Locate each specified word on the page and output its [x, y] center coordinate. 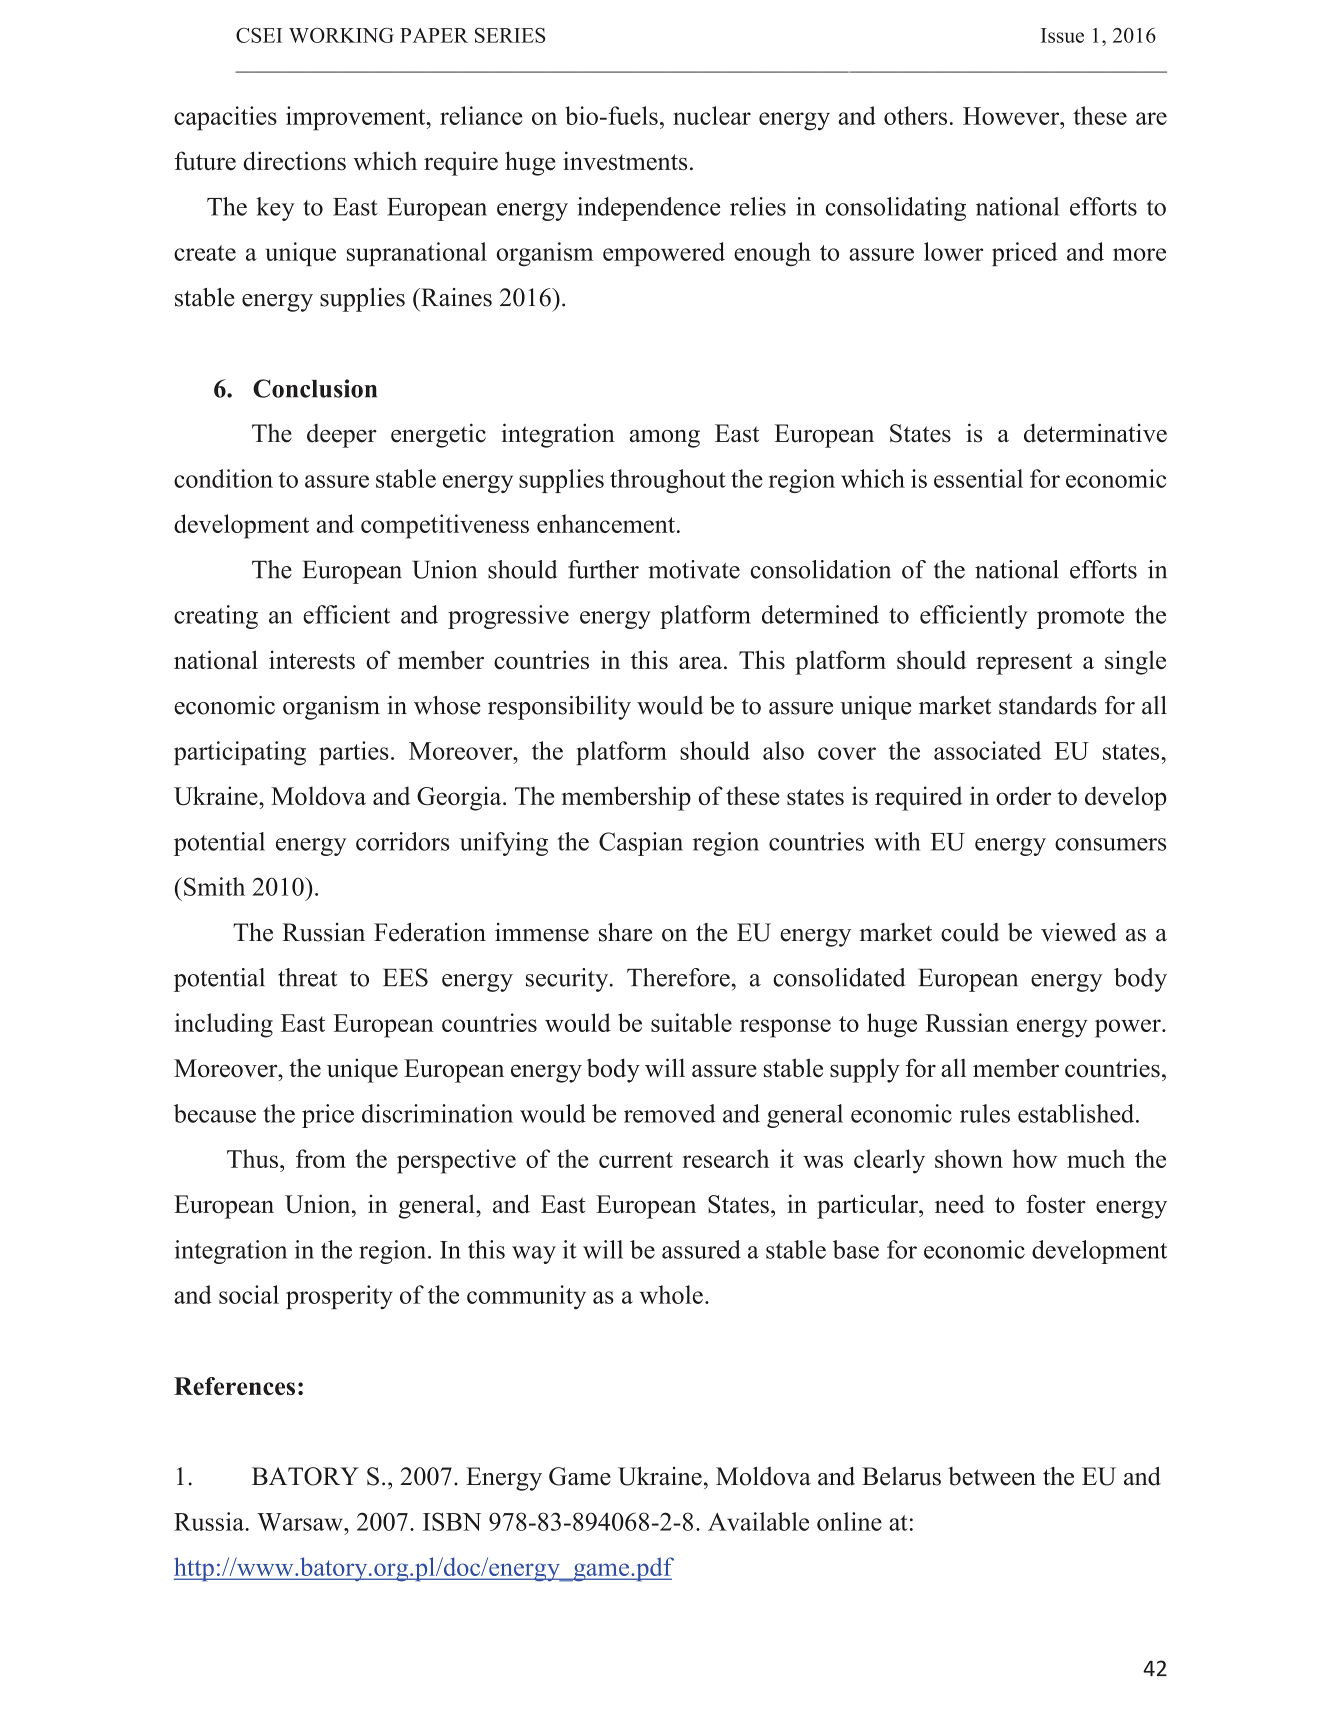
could [970, 932]
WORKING [341, 35]
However [1012, 116]
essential [978, 478]
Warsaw [301, 1522]
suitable [691, 1022]
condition [223, 478]
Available [758, 1521]
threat [307, 977]
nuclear [712, 115]
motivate [694, 569]
